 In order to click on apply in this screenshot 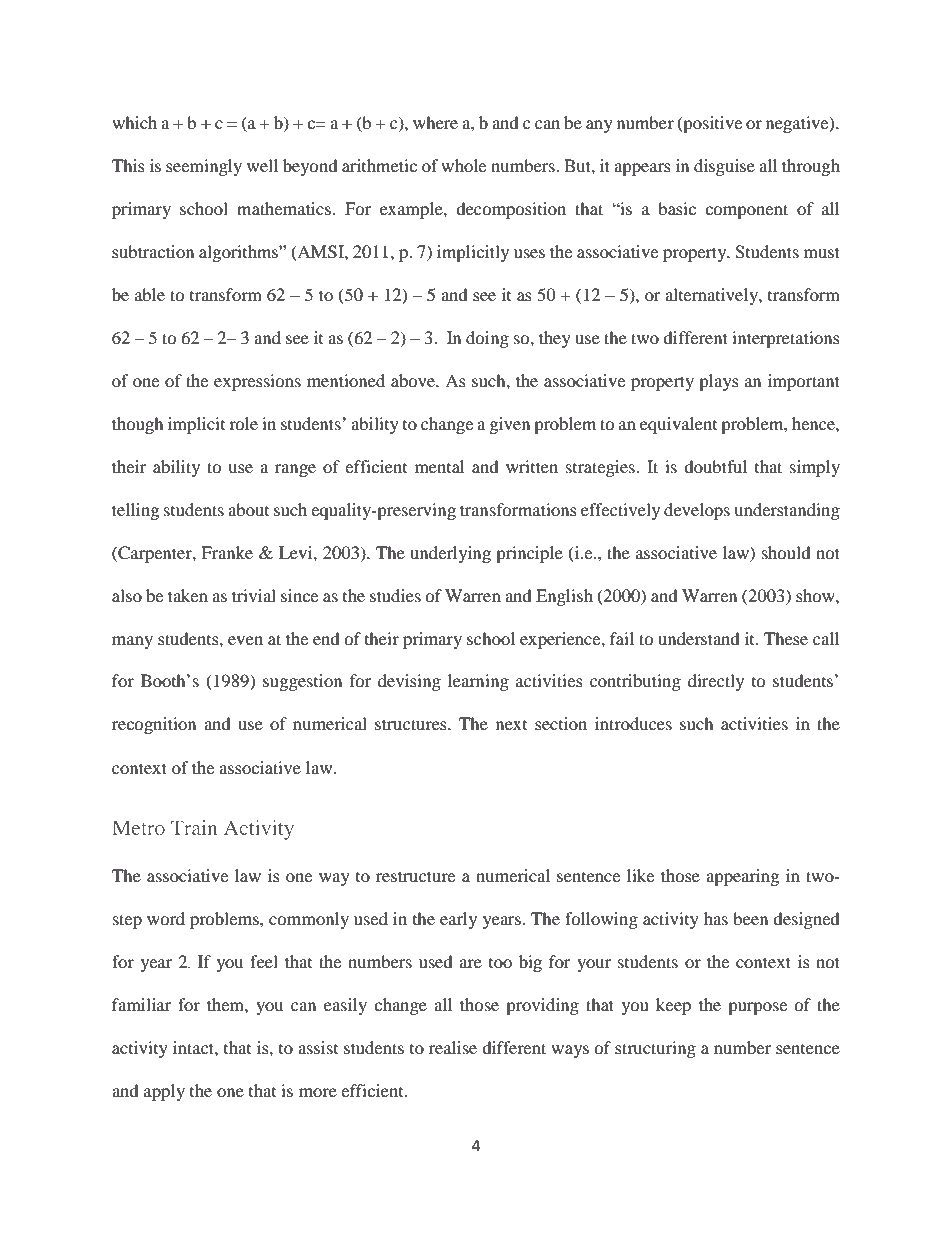, I will do `click(164, 1092)`.
